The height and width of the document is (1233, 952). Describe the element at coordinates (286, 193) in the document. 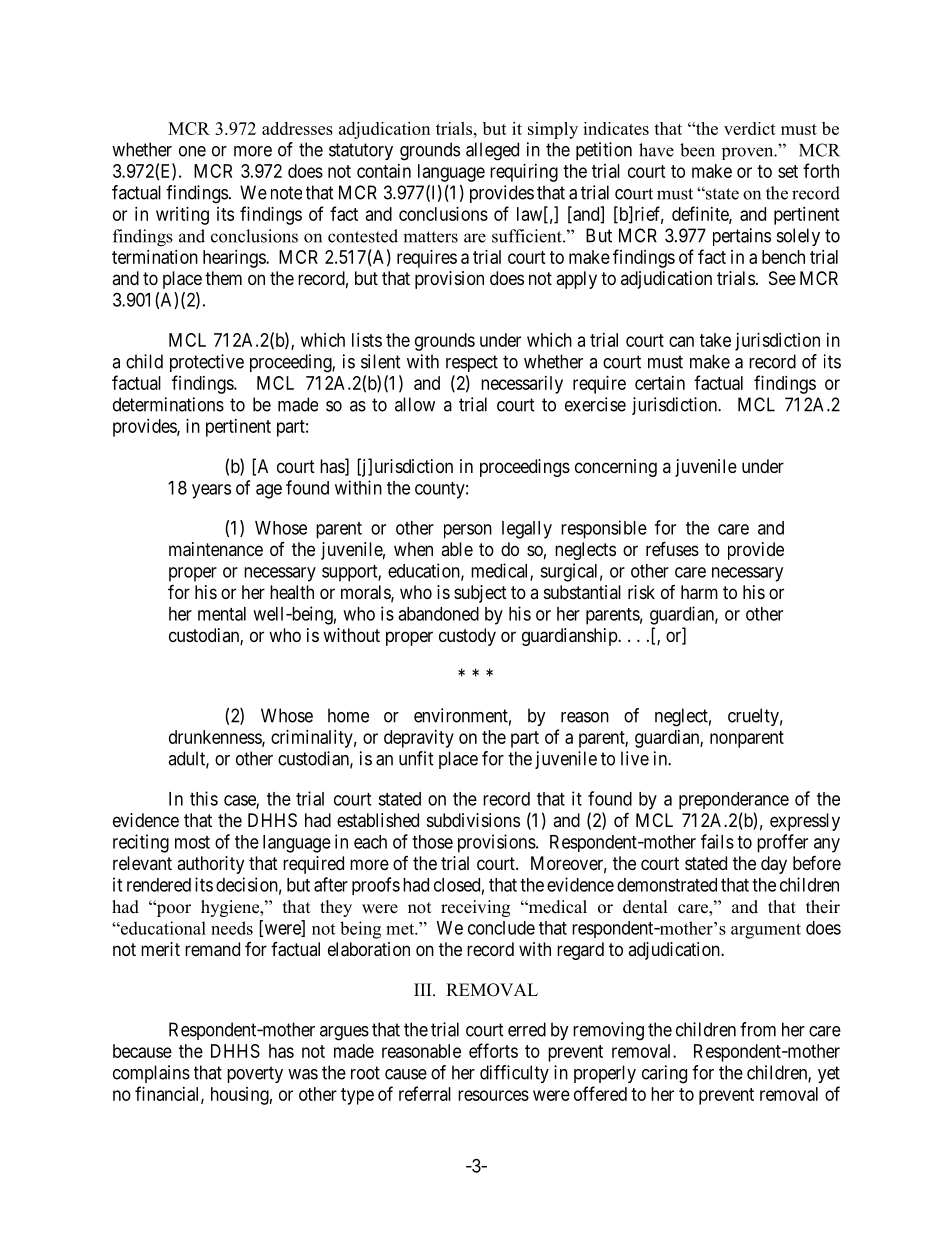

I see `note` at that location.
